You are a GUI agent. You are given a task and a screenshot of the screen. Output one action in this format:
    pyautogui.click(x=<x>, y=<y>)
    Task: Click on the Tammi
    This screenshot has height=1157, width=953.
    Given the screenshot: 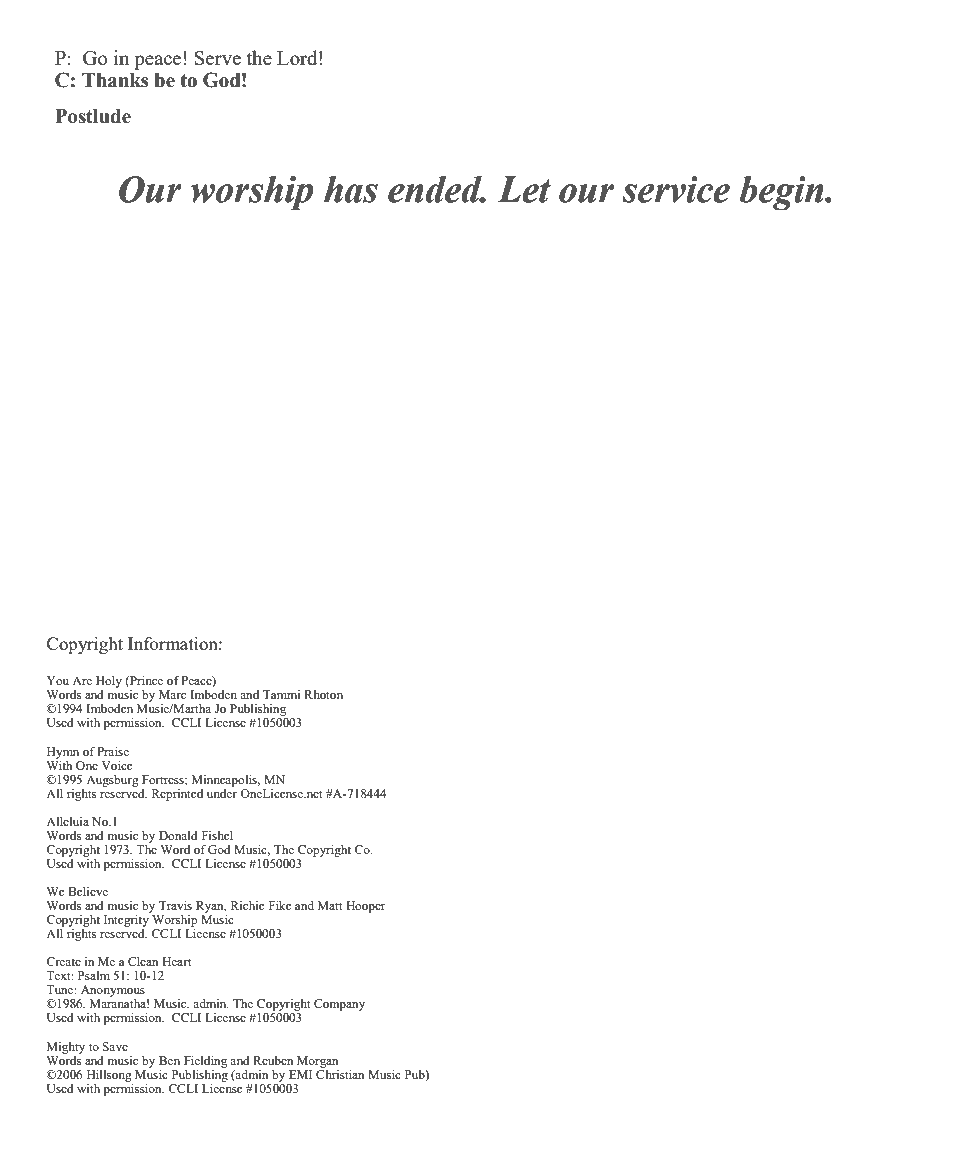 What is the action you would take?
    pyautogui.click(x=281, y=694)
